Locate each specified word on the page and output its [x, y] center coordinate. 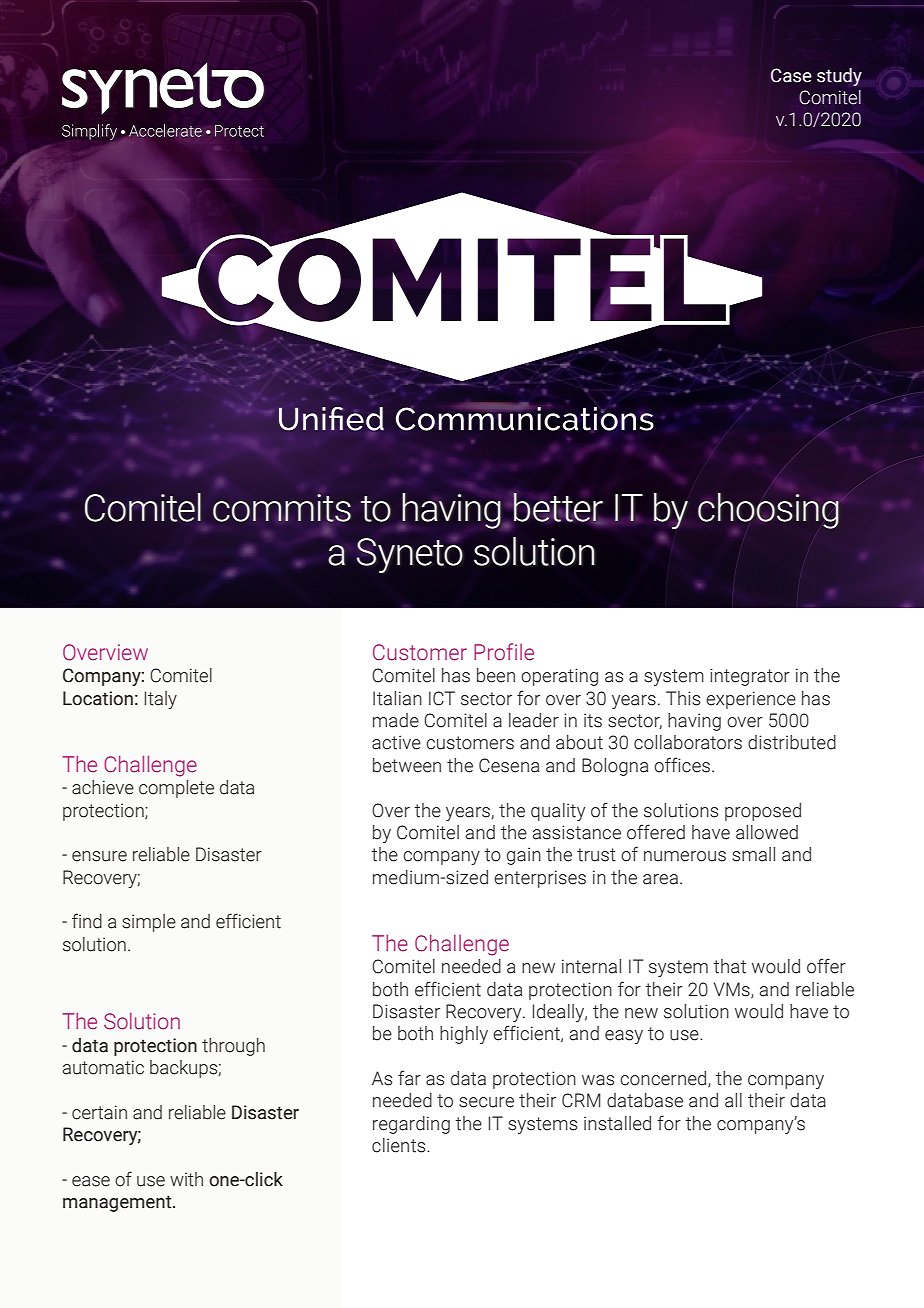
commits [282, 508]
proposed [763, 812]
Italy [161, 700]
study [839, 77]
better [558, 508]
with [186, 1179]
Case [791, 75]
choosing [768, 511]
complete [176, 789]
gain [524, 856]
